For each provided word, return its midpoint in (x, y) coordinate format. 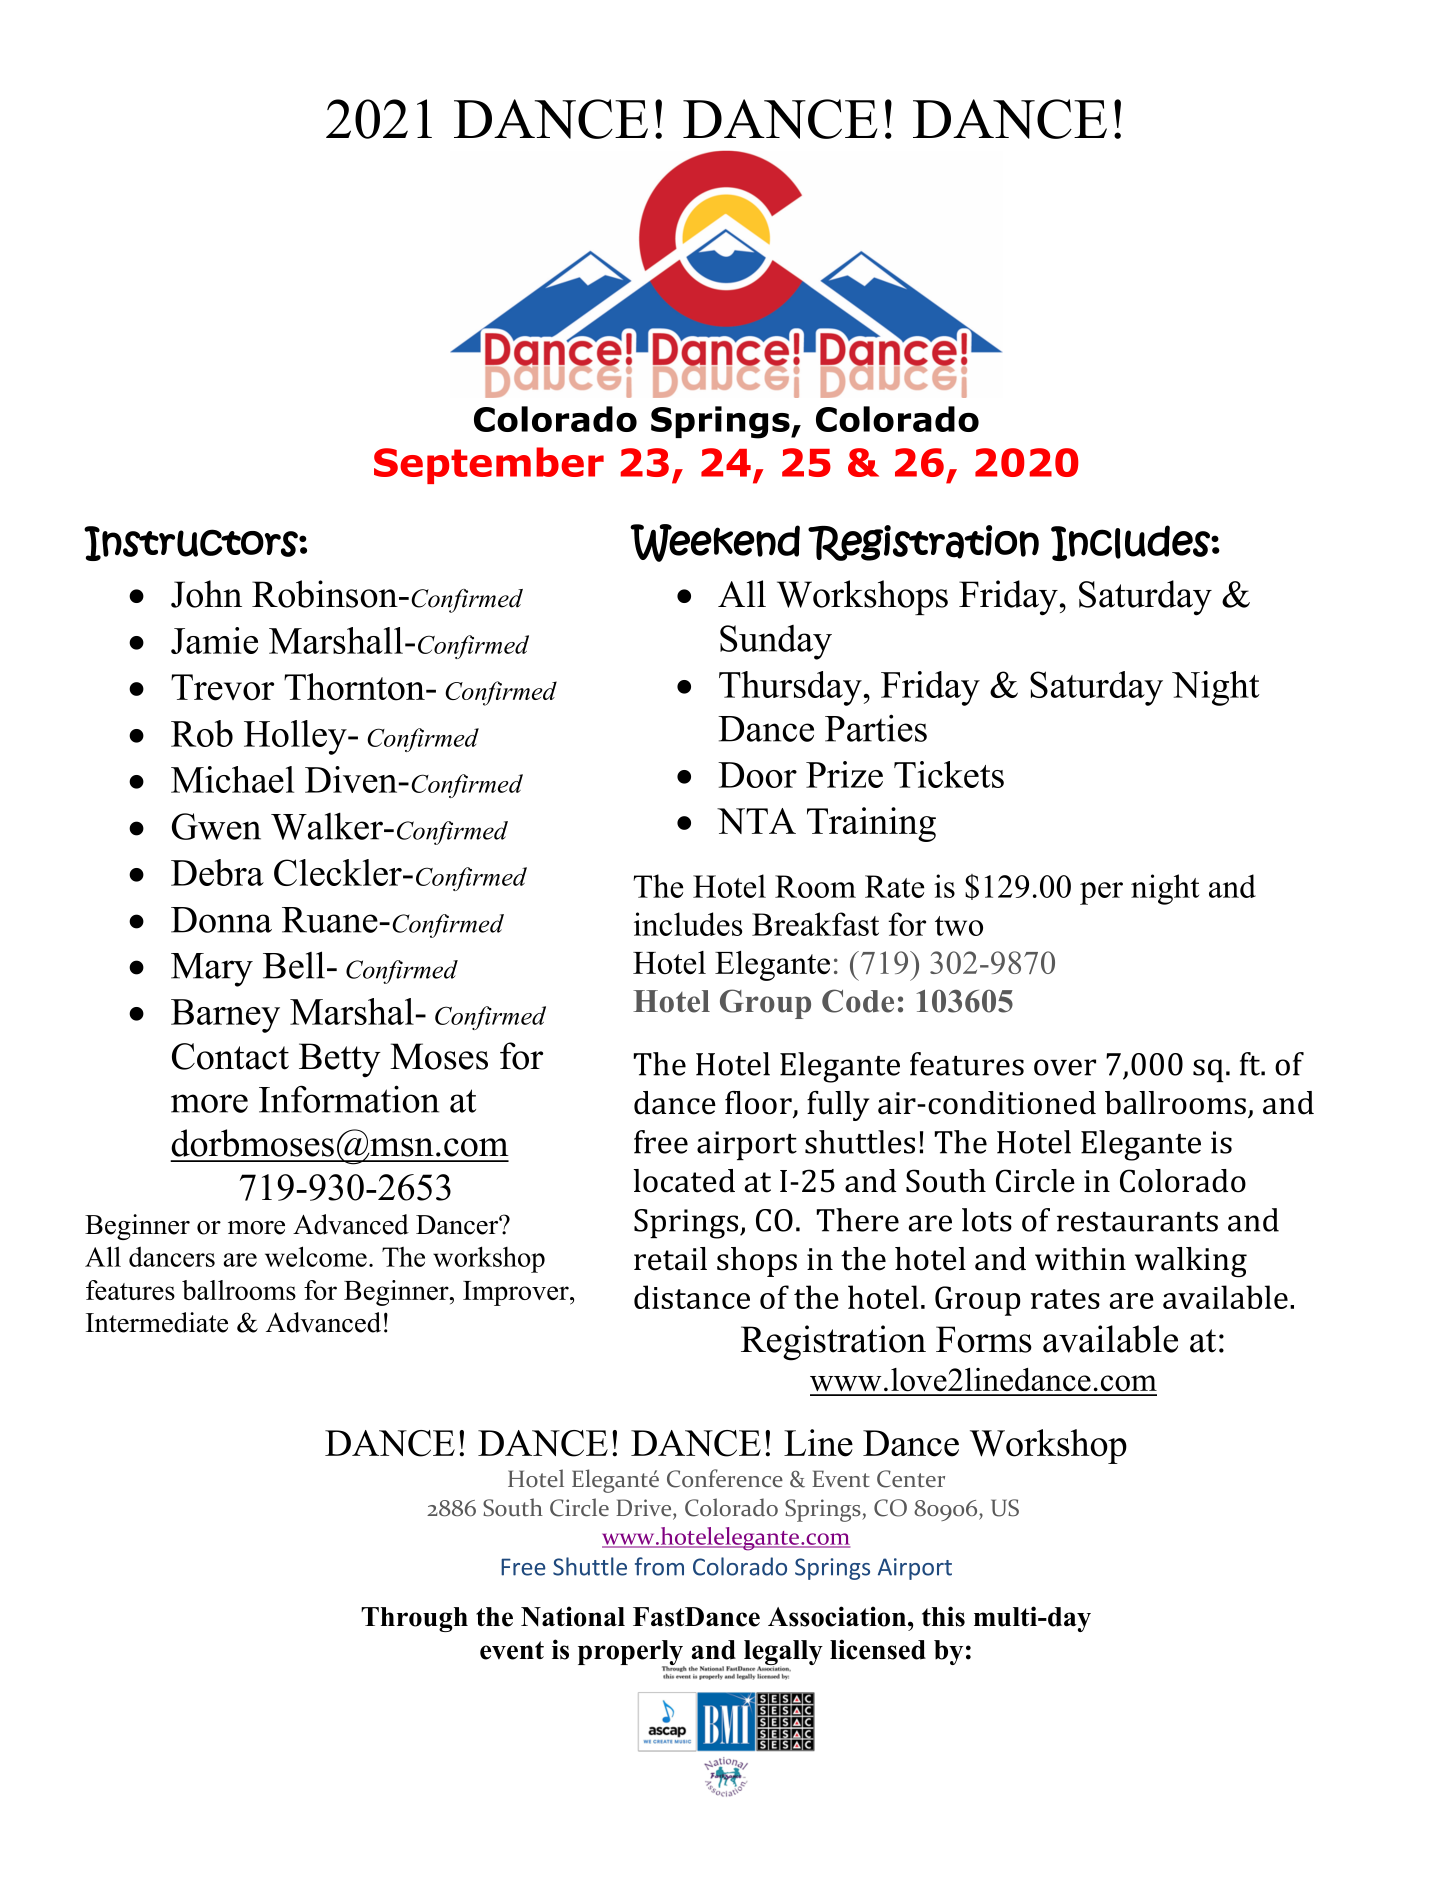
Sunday (776, 642)
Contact (230, 1056)
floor (759, 1104)
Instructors (192, 543)
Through (414, 1619)
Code (858, 1001)
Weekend (715, 543)
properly (631, 1654)
